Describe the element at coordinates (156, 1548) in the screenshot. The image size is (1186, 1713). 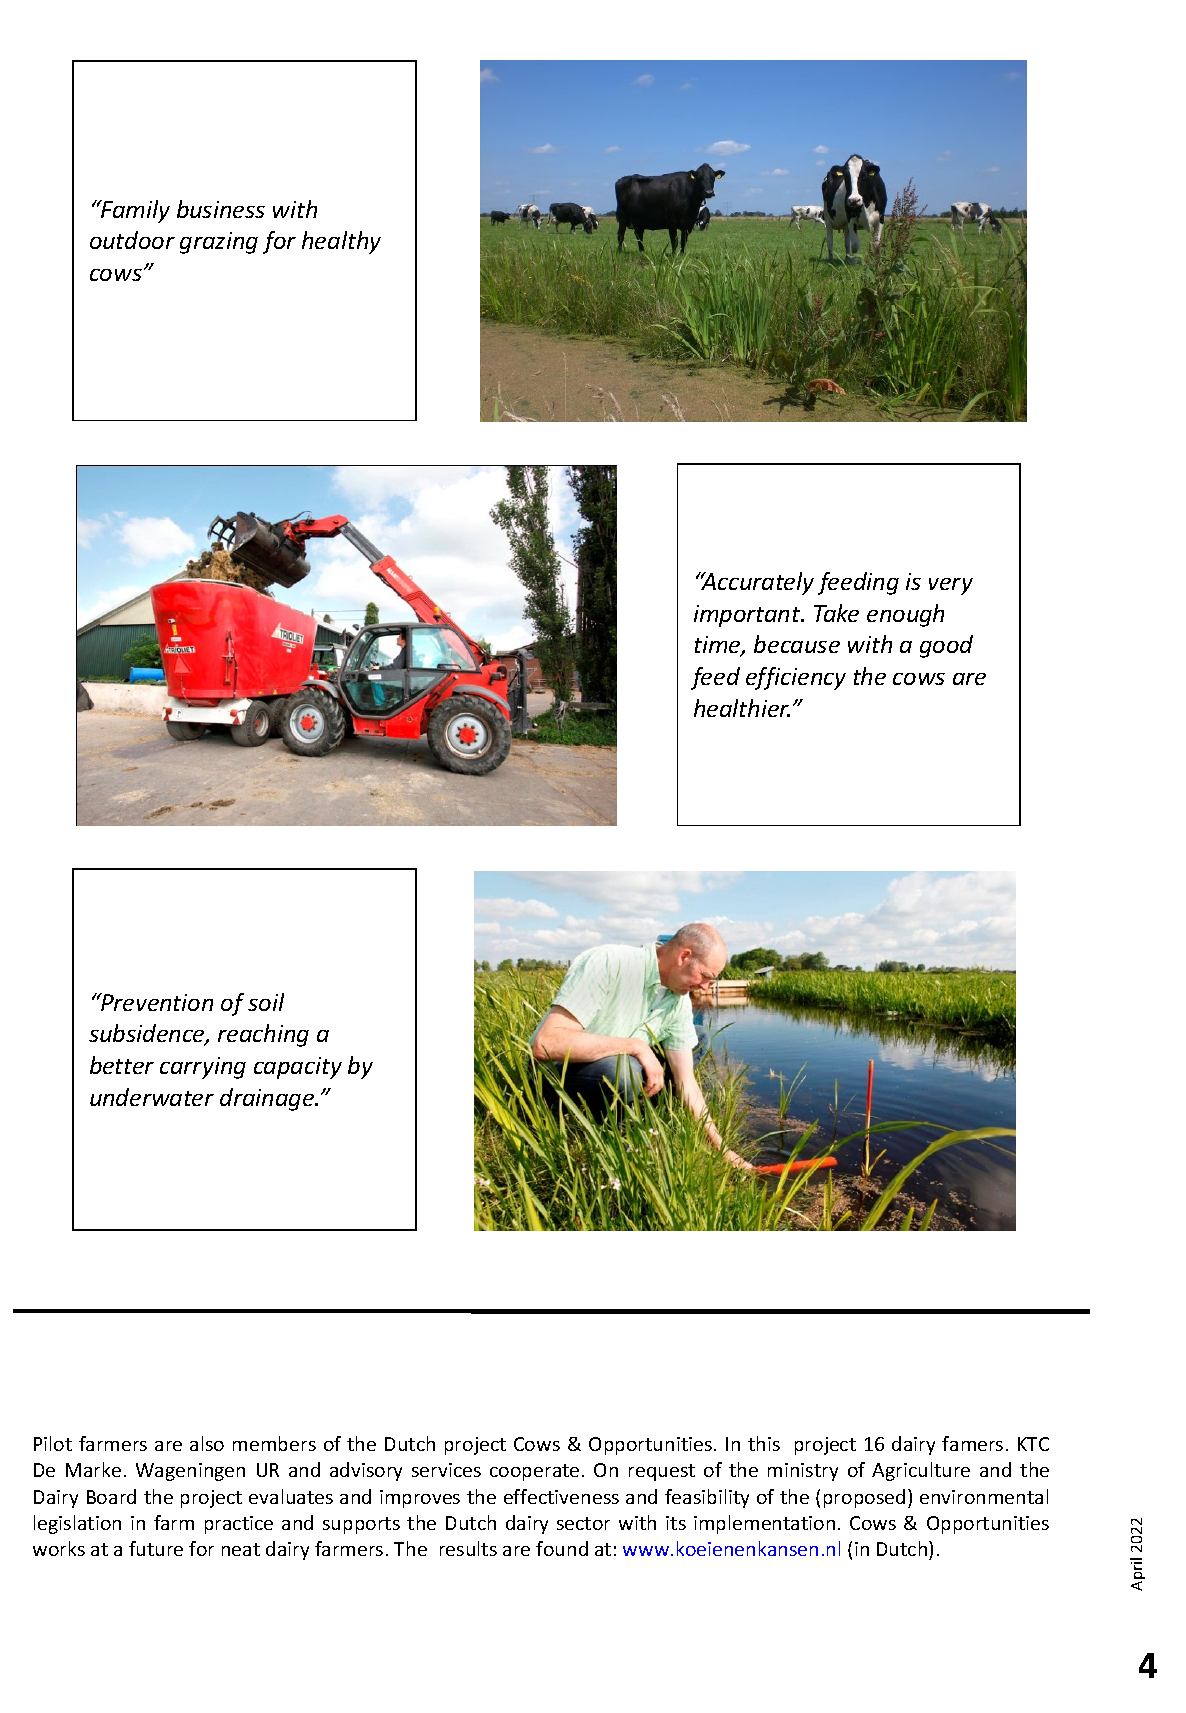
I see `future` at that location.
